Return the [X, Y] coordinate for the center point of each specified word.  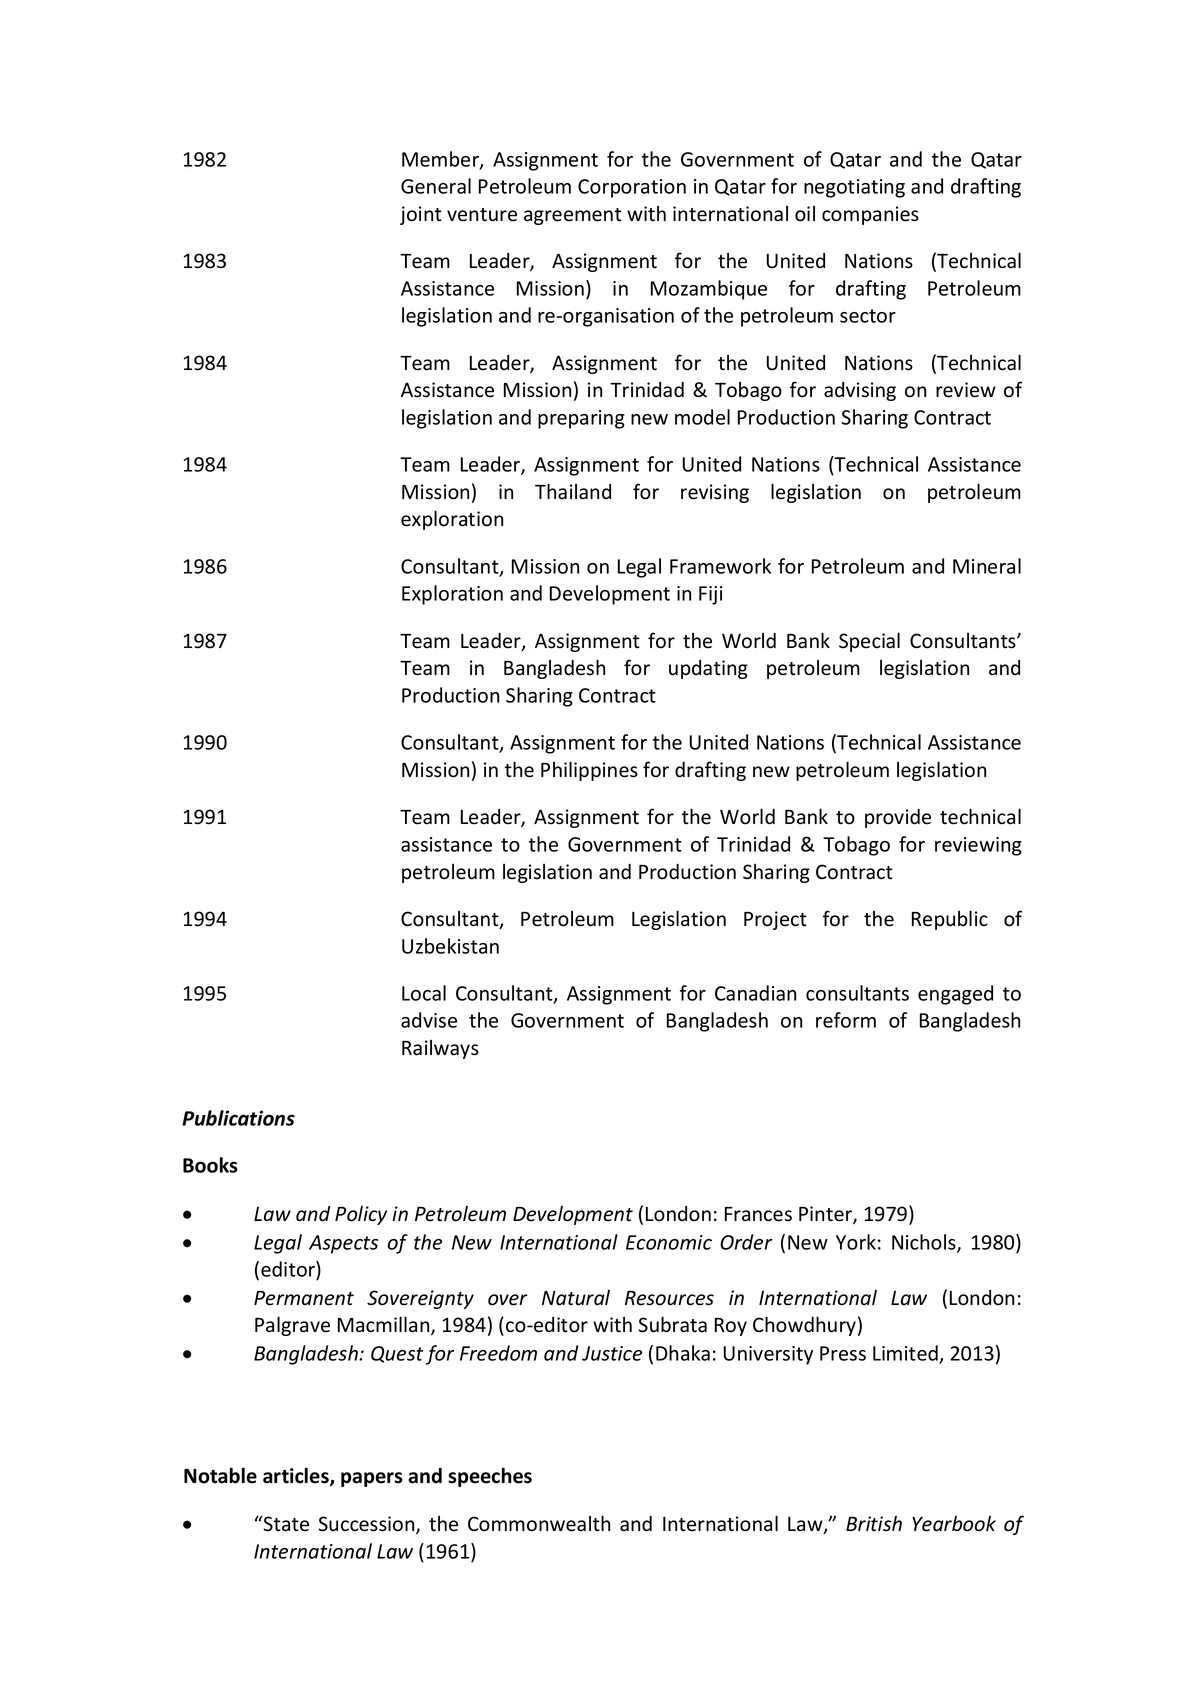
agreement [573, 216]
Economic [669, 1242]
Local [424, 993]
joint [421, 215]
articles [297, 1476]
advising [860, 391]
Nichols [925, 1243]
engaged [955, 995]
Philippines [589, 771]
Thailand [573, 491]
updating [708, 669]
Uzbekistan [450, 946]
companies [870, 215]
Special [869, 642]
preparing [581, 419]
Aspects [343, 1244]
